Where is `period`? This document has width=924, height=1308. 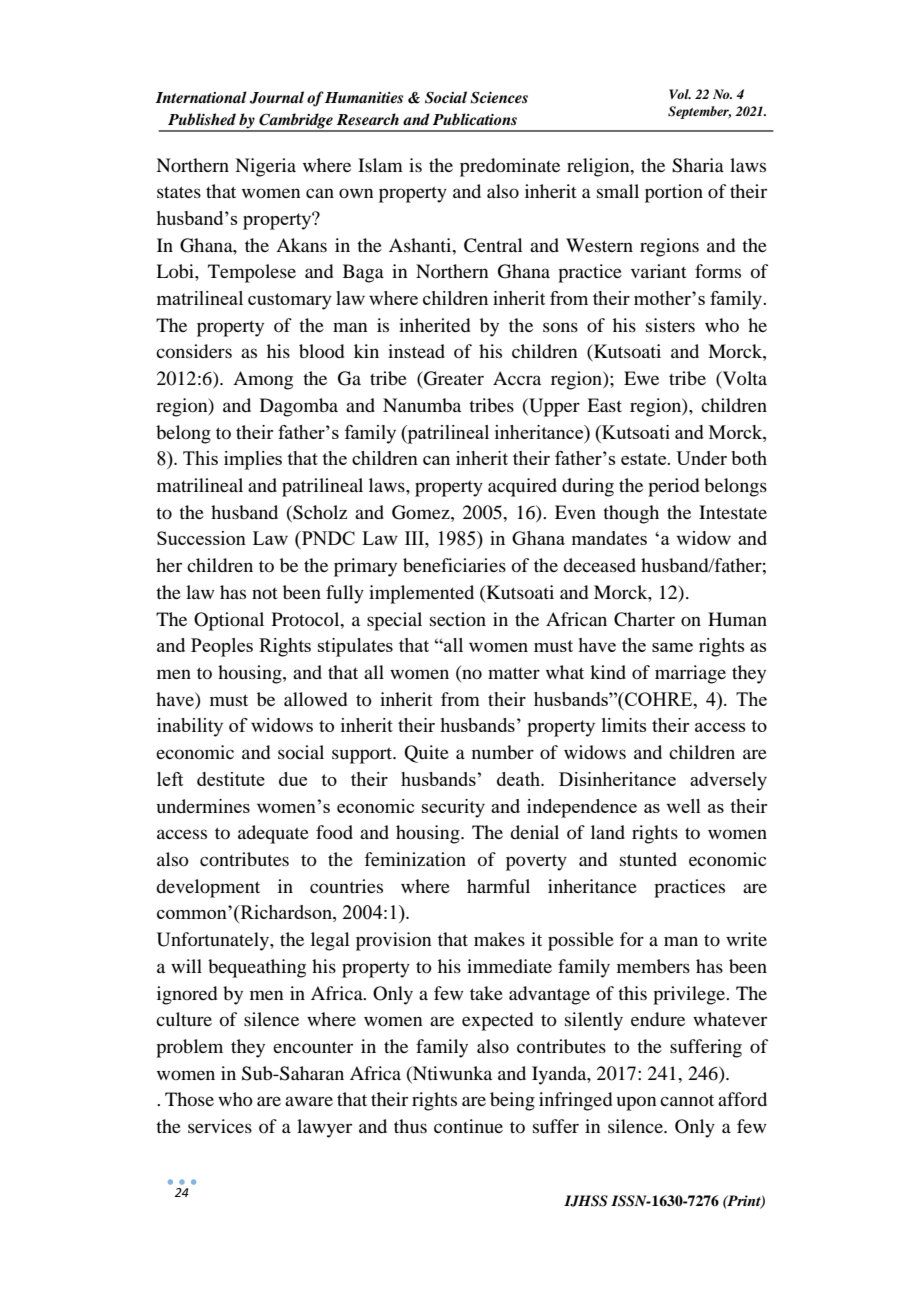 period is located at coordinates (673, 487).
